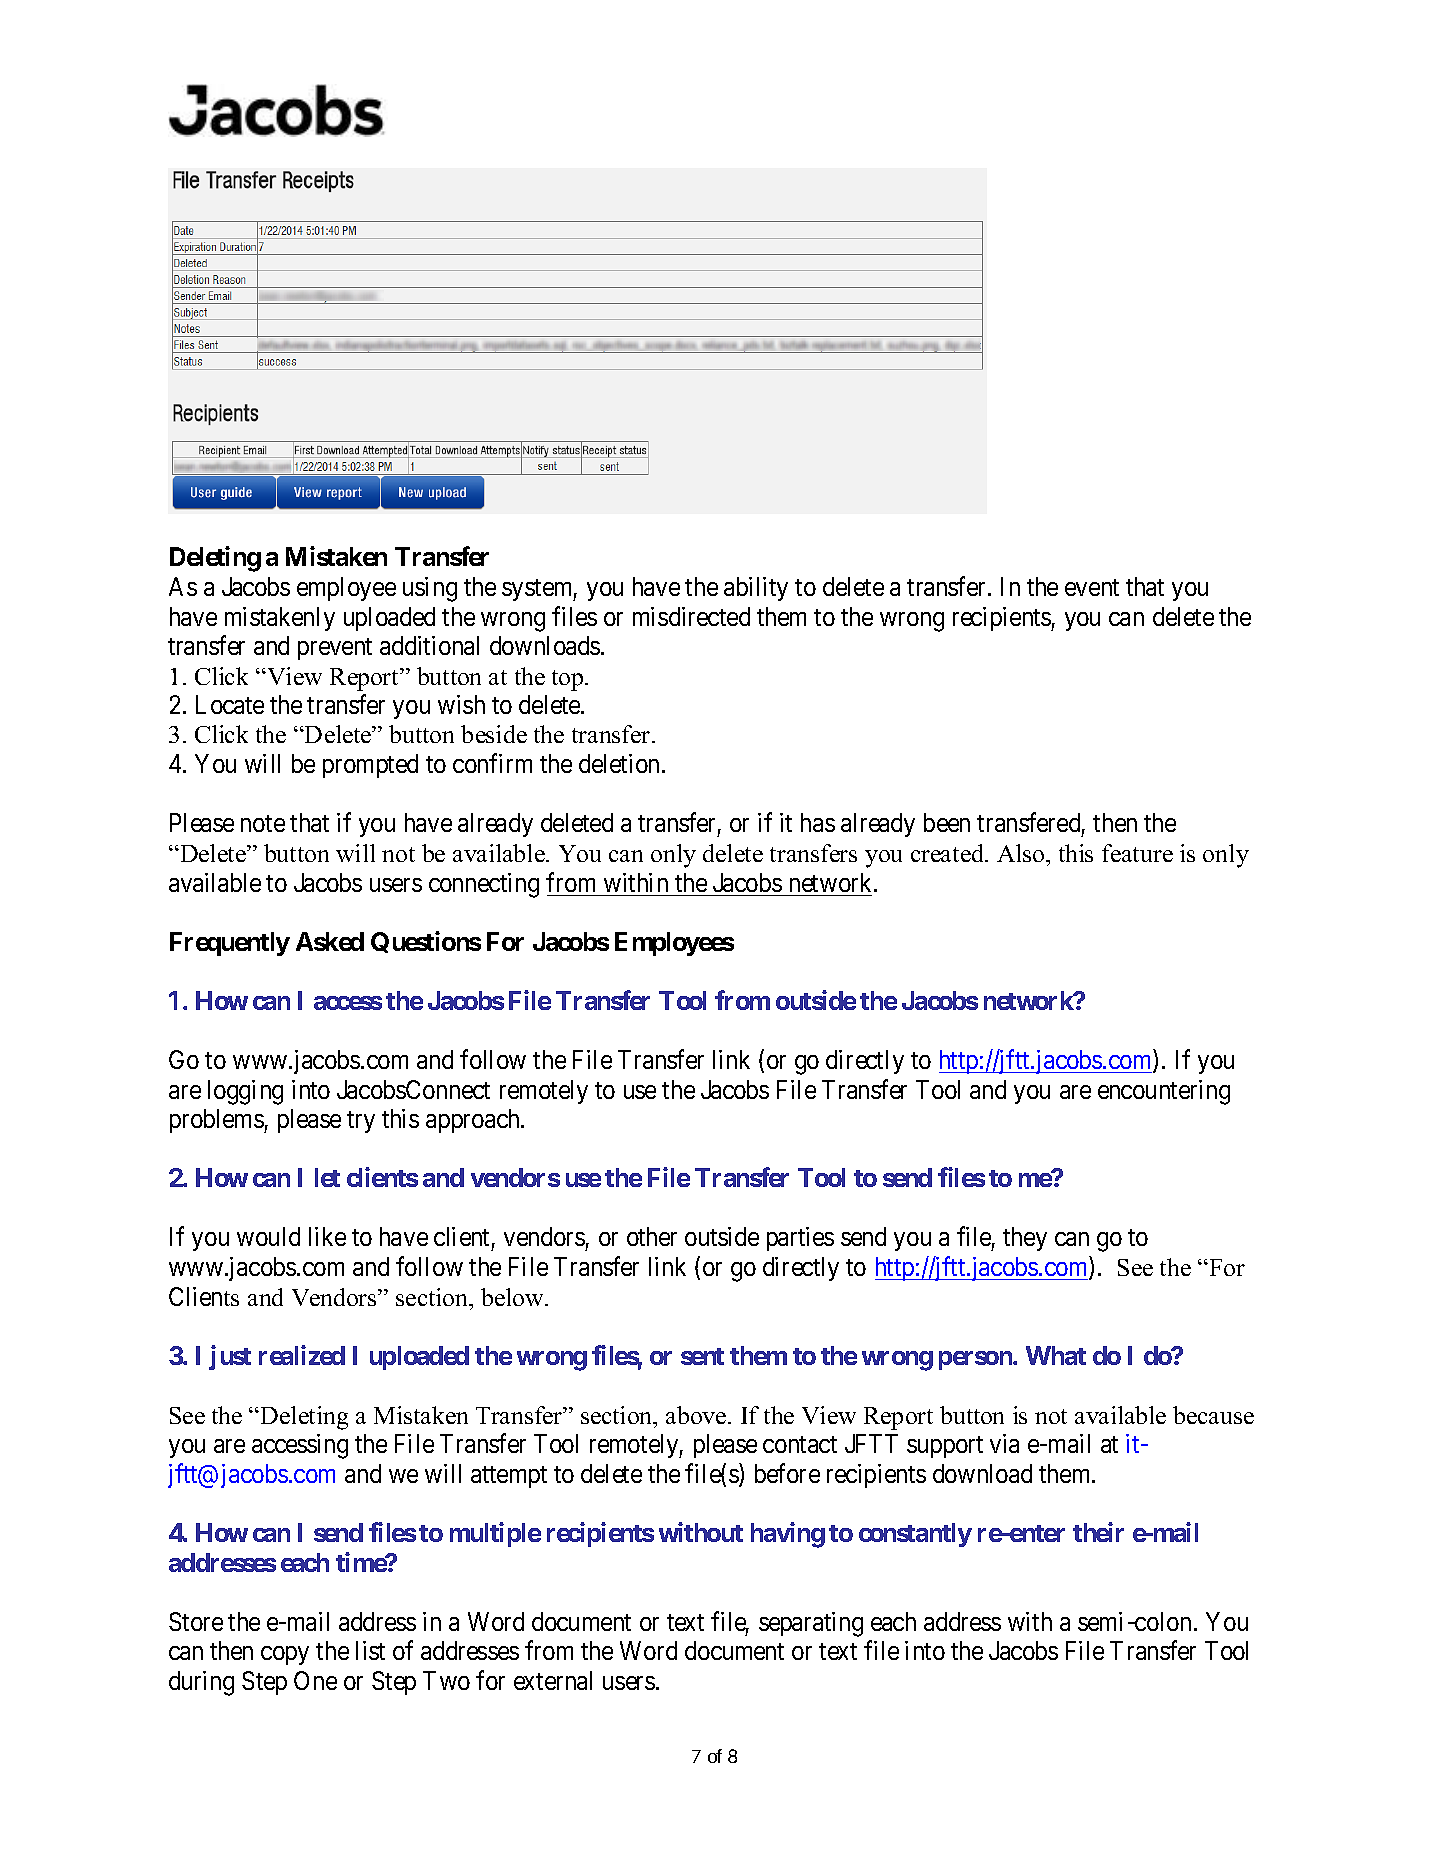 This screenshot has width=1430, height=1851. I want to click on Asked, so click(330, 941).
